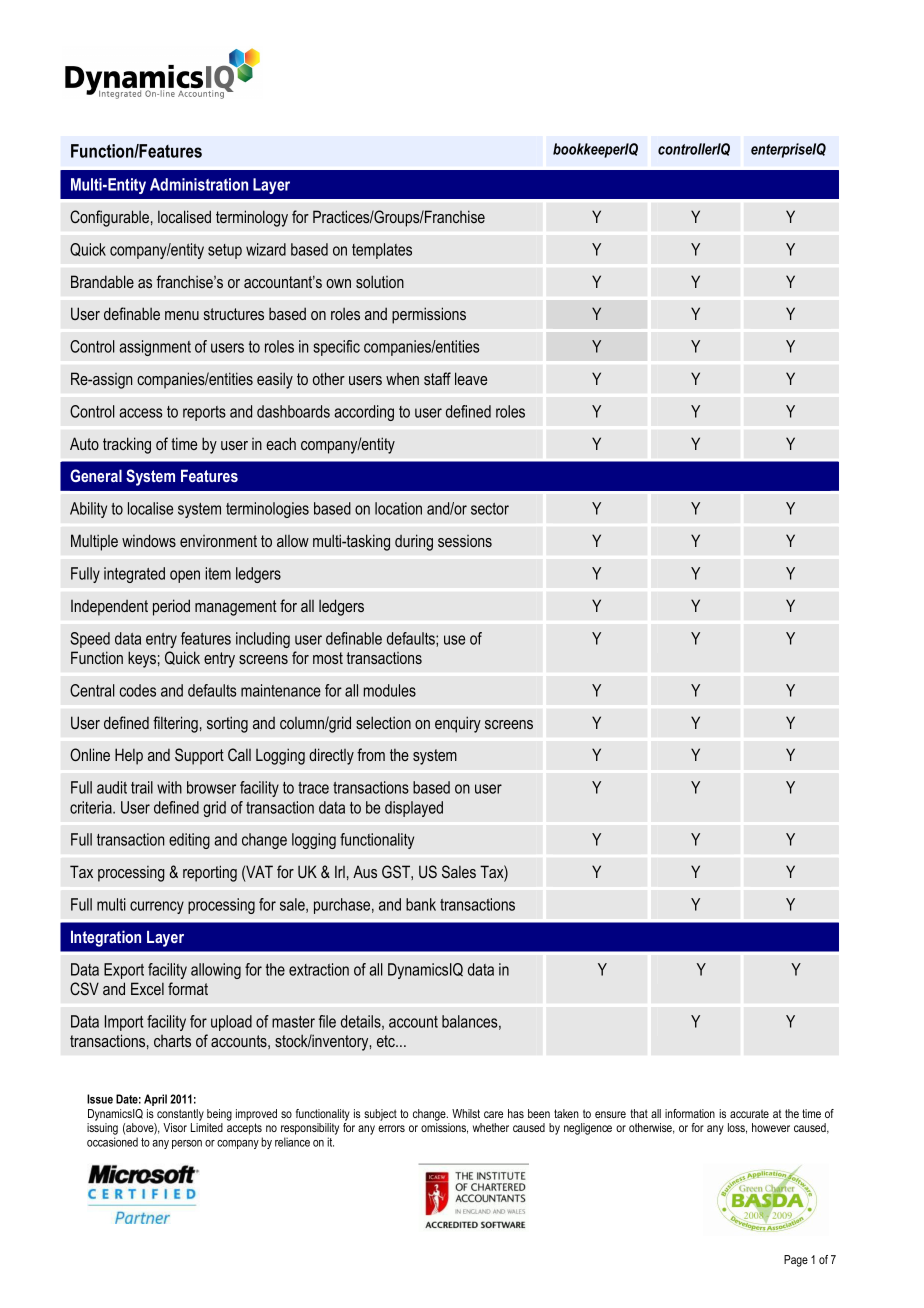 Image resolution: width=924 pixels, height=1308 pixels. Describe the element at coordinates (187, 1144) in the page. I see `person` at that location.
